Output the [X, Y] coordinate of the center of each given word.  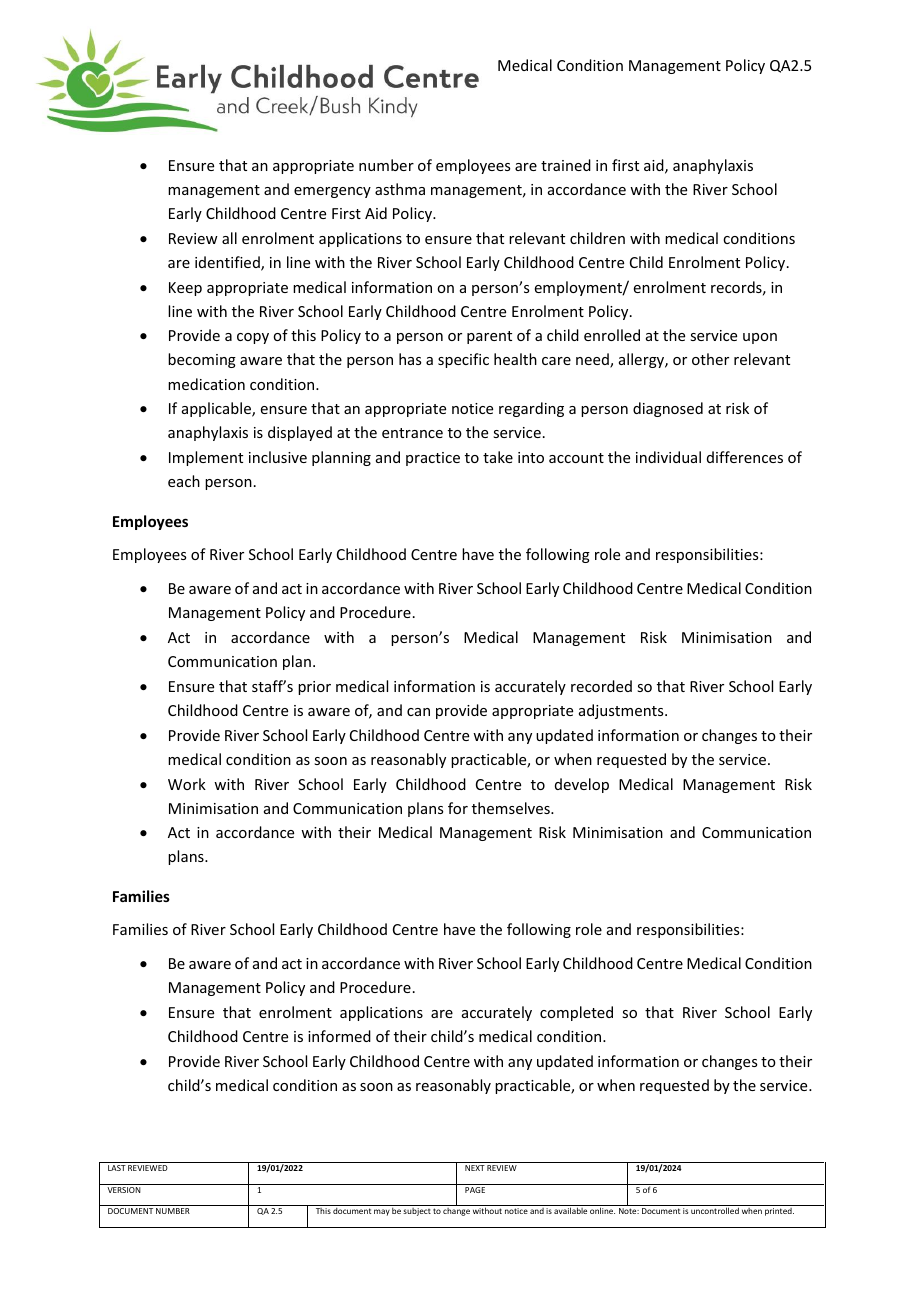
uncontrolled [715, 1210]
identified [228, 263]
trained [566, 165]
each [184, 481]
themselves [512, 808]
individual [668, 457]
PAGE [475, 1190]
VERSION [124, 1190]
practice [433, 459]
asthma [400, 189]
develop [582, 785]
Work [187, 784]
